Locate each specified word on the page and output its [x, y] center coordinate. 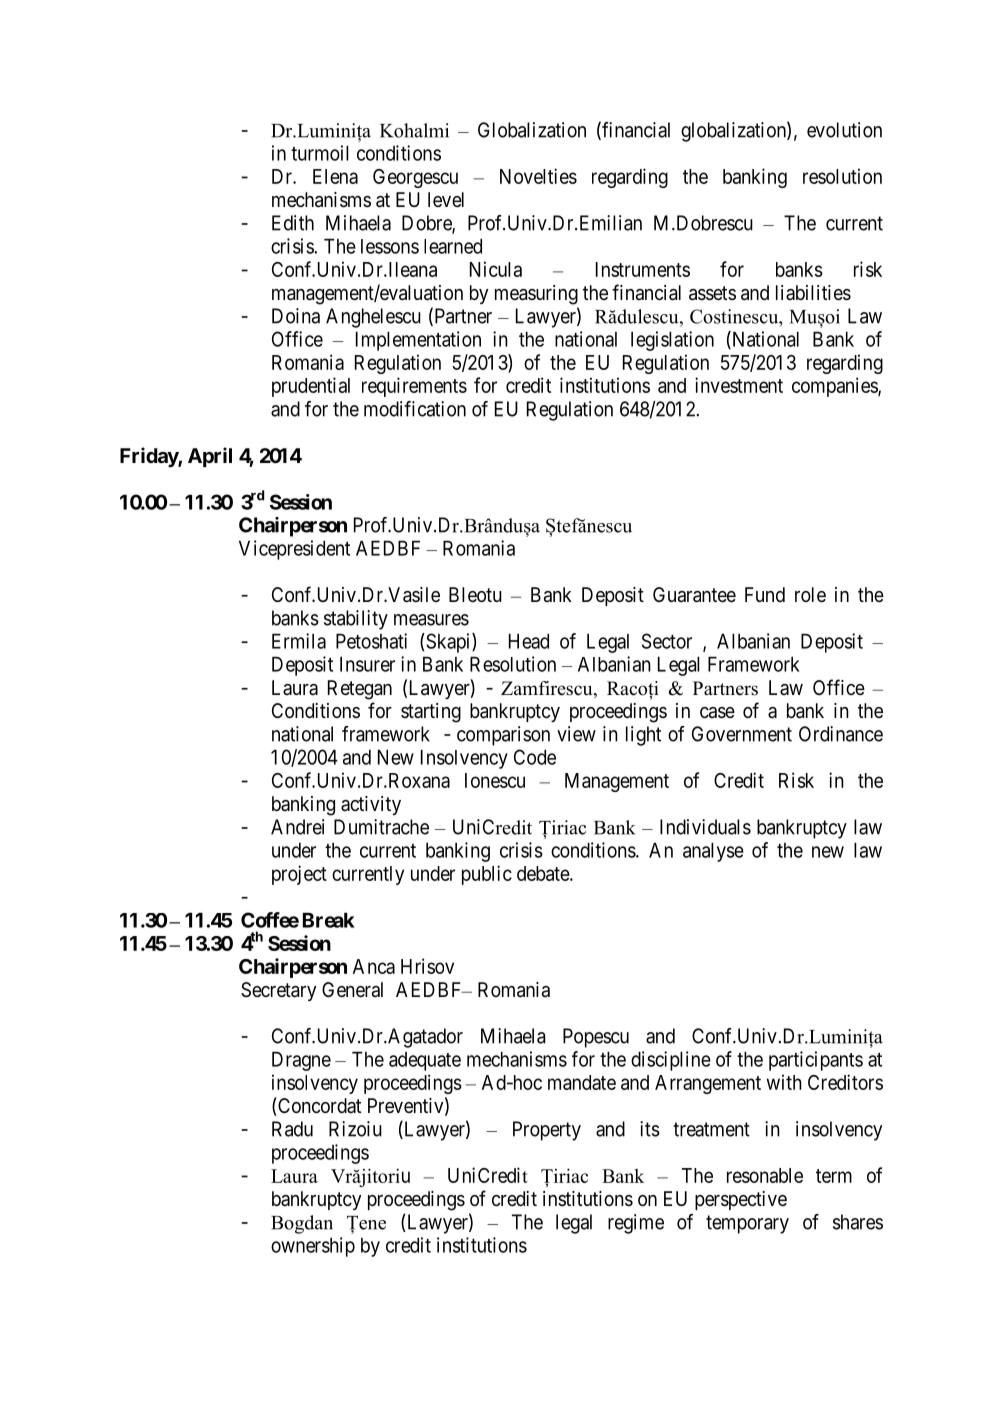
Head [529, 641]
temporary [747, 1224]
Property [547, 1131]
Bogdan [302, 1224]
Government [742, 734]
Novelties [538, 176]
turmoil [320, 153]
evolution [844, 130]
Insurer [367, 664]
